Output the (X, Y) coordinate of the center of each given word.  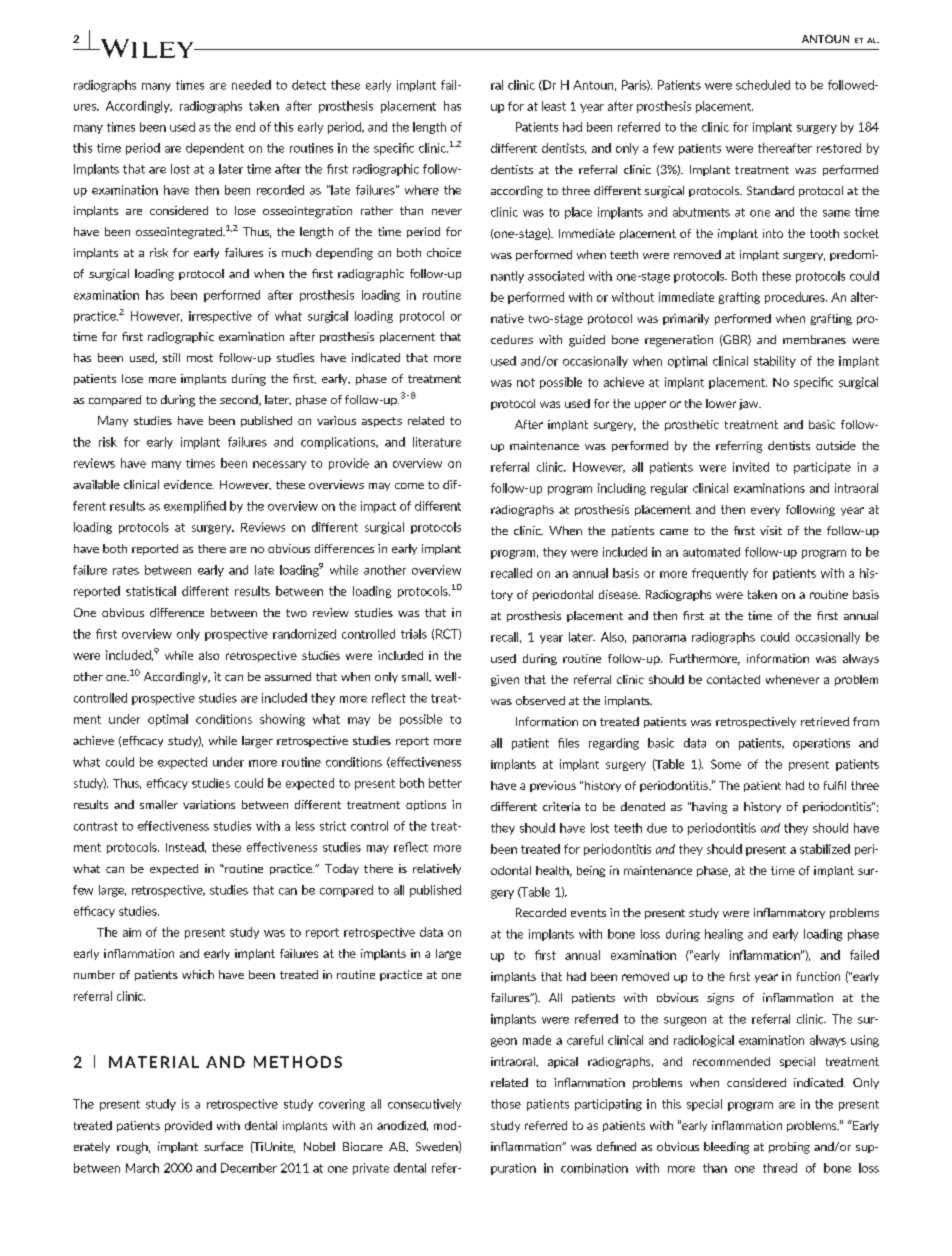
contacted (733, 679)
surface (223, 1146)
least (554, 106)
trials (414, 634)
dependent (215, 149)
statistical (151, 591)
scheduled (763, 85)
